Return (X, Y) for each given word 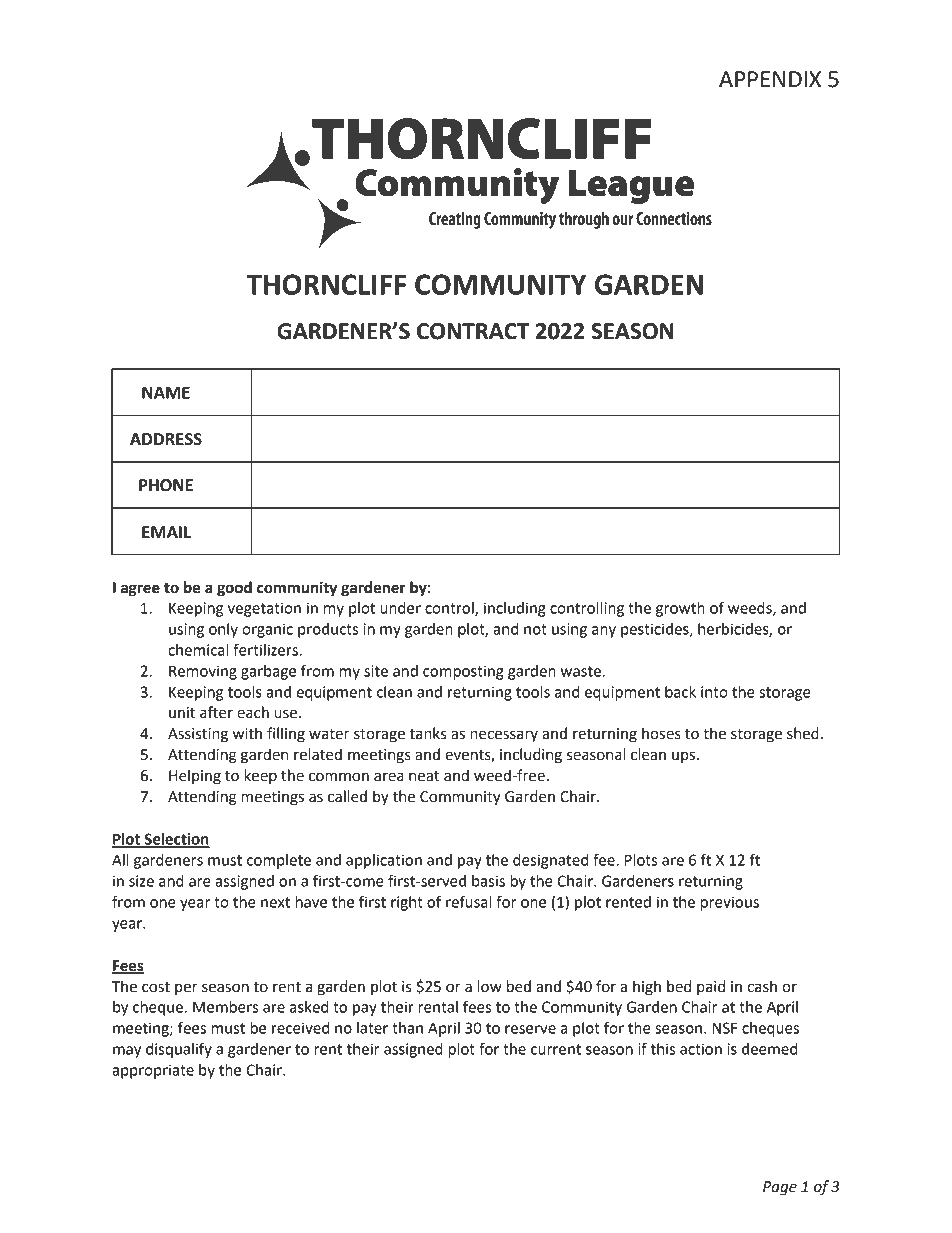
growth (680, 609)
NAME (166, 392)
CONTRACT (473, 331)
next (275, 902)
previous (730, 903)
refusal (469, 901)
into (714, 692)
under (400, 608)
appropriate (153, 1071)
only (223, 630)
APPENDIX (770, 79)
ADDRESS (166, 439)
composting (463, 672)
